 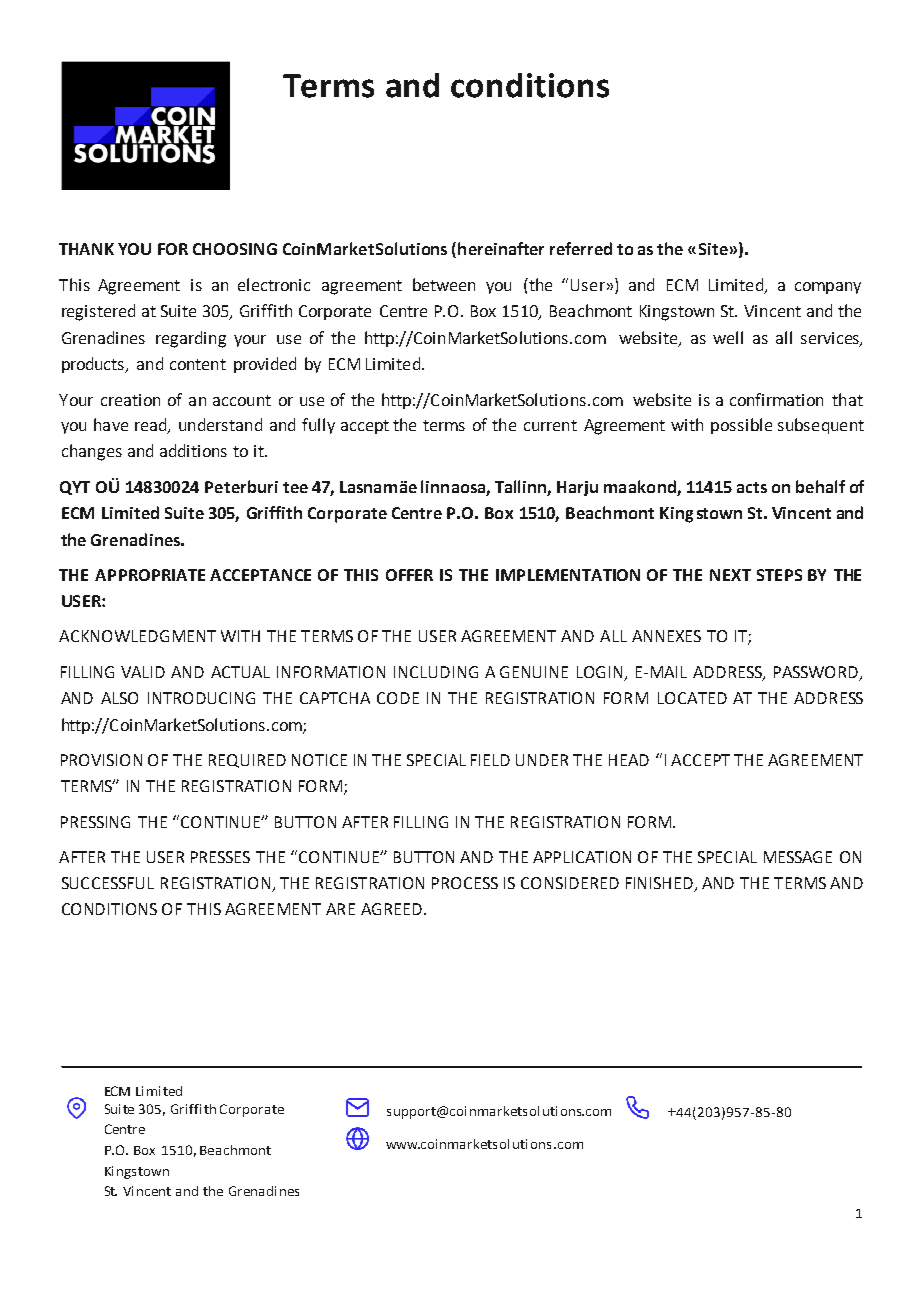 What do you see at coordinates (235, 249) in the screenshot?
I see `CHOOSING` at bounding box center [235, 249].
